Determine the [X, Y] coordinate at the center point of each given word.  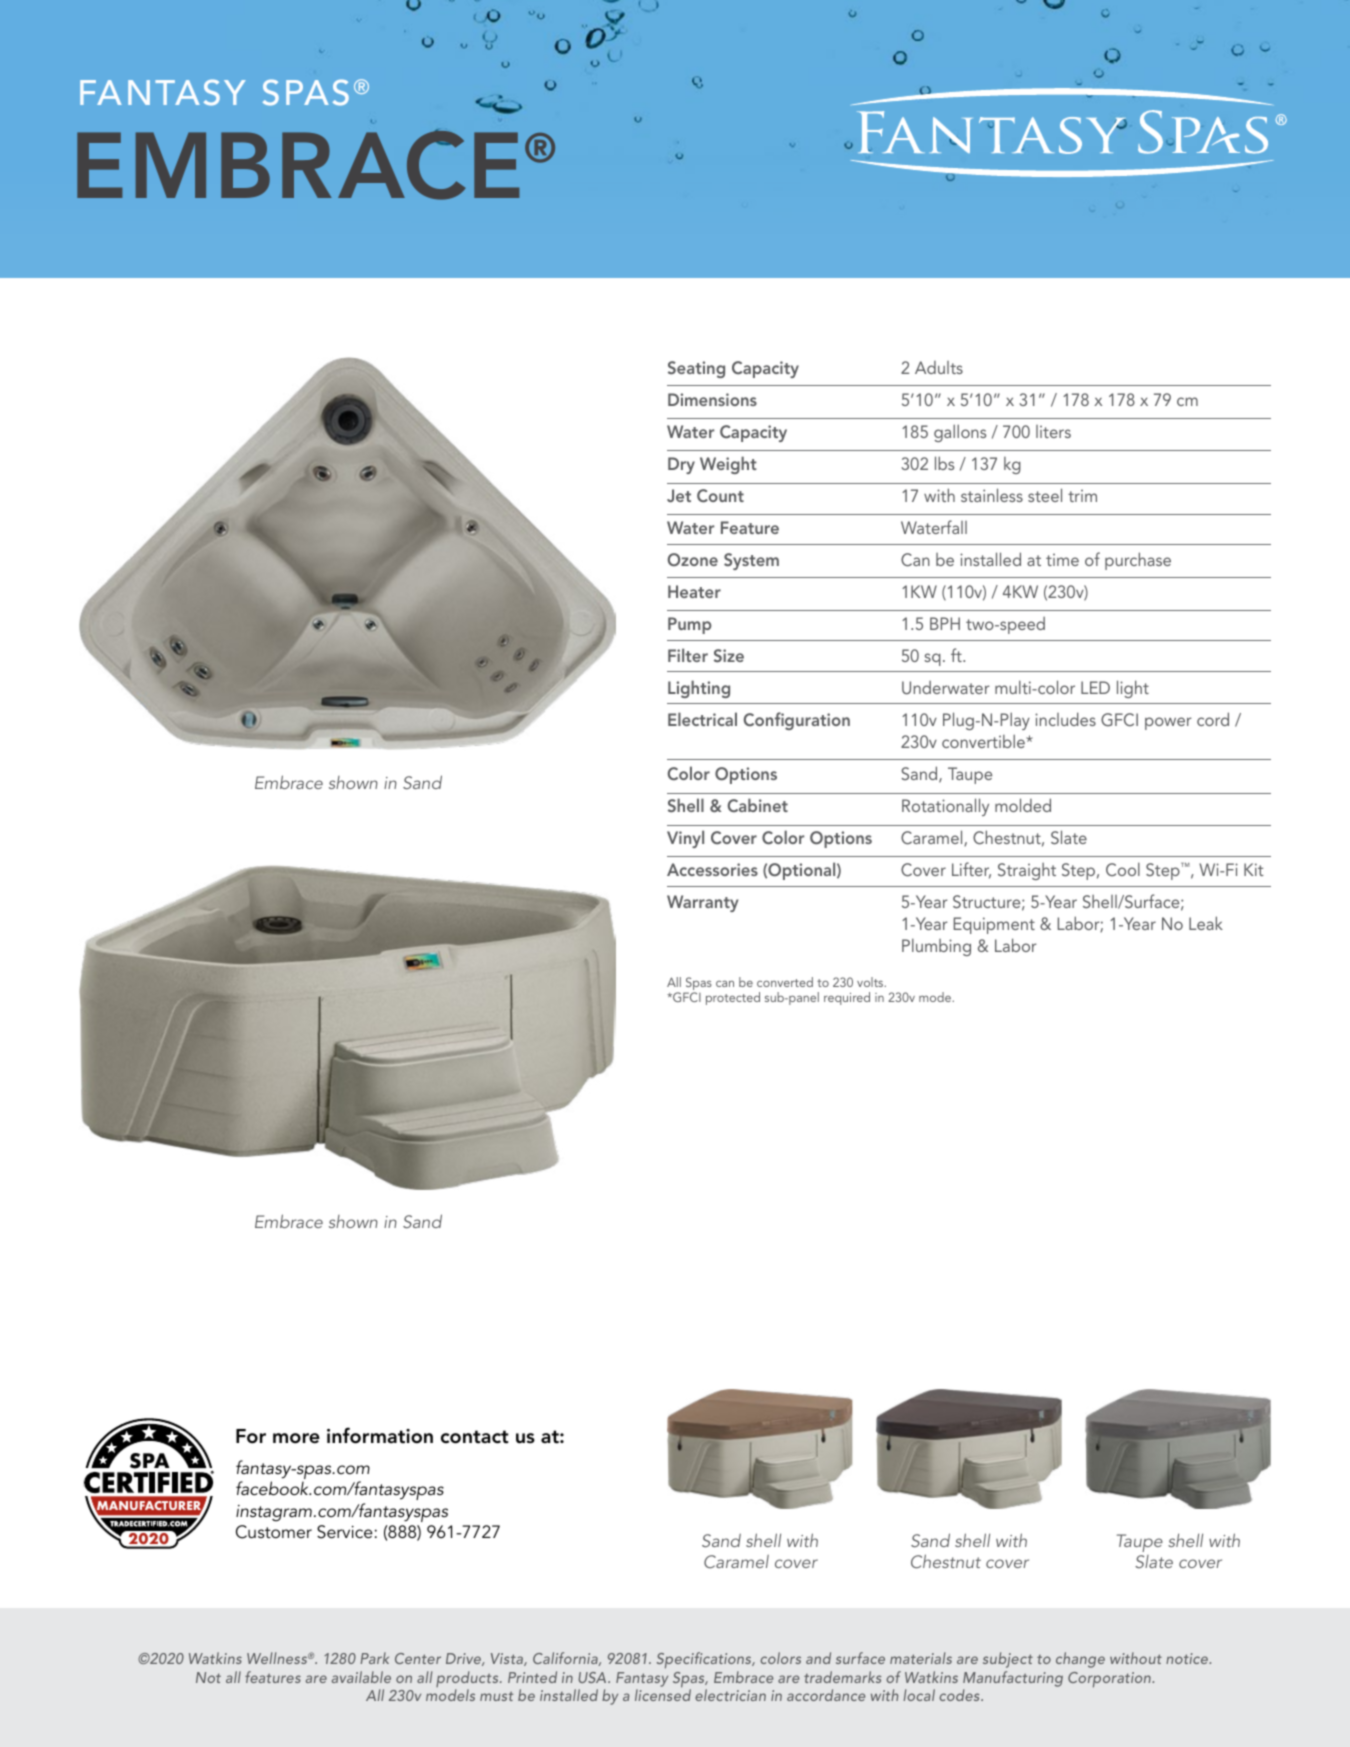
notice [1188, 1658]
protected [733, 998]
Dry [681, 465]
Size [729, 656]
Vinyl [685, 839]
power [1168, 723]
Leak [1206, 923]
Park [374, 1658]
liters [1053, 431]
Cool [1123, 869]
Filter [688, 655]
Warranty [702, 903]
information [380, 1435]
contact [475, 1437]
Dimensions [712, 399]
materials [921, 1658]
